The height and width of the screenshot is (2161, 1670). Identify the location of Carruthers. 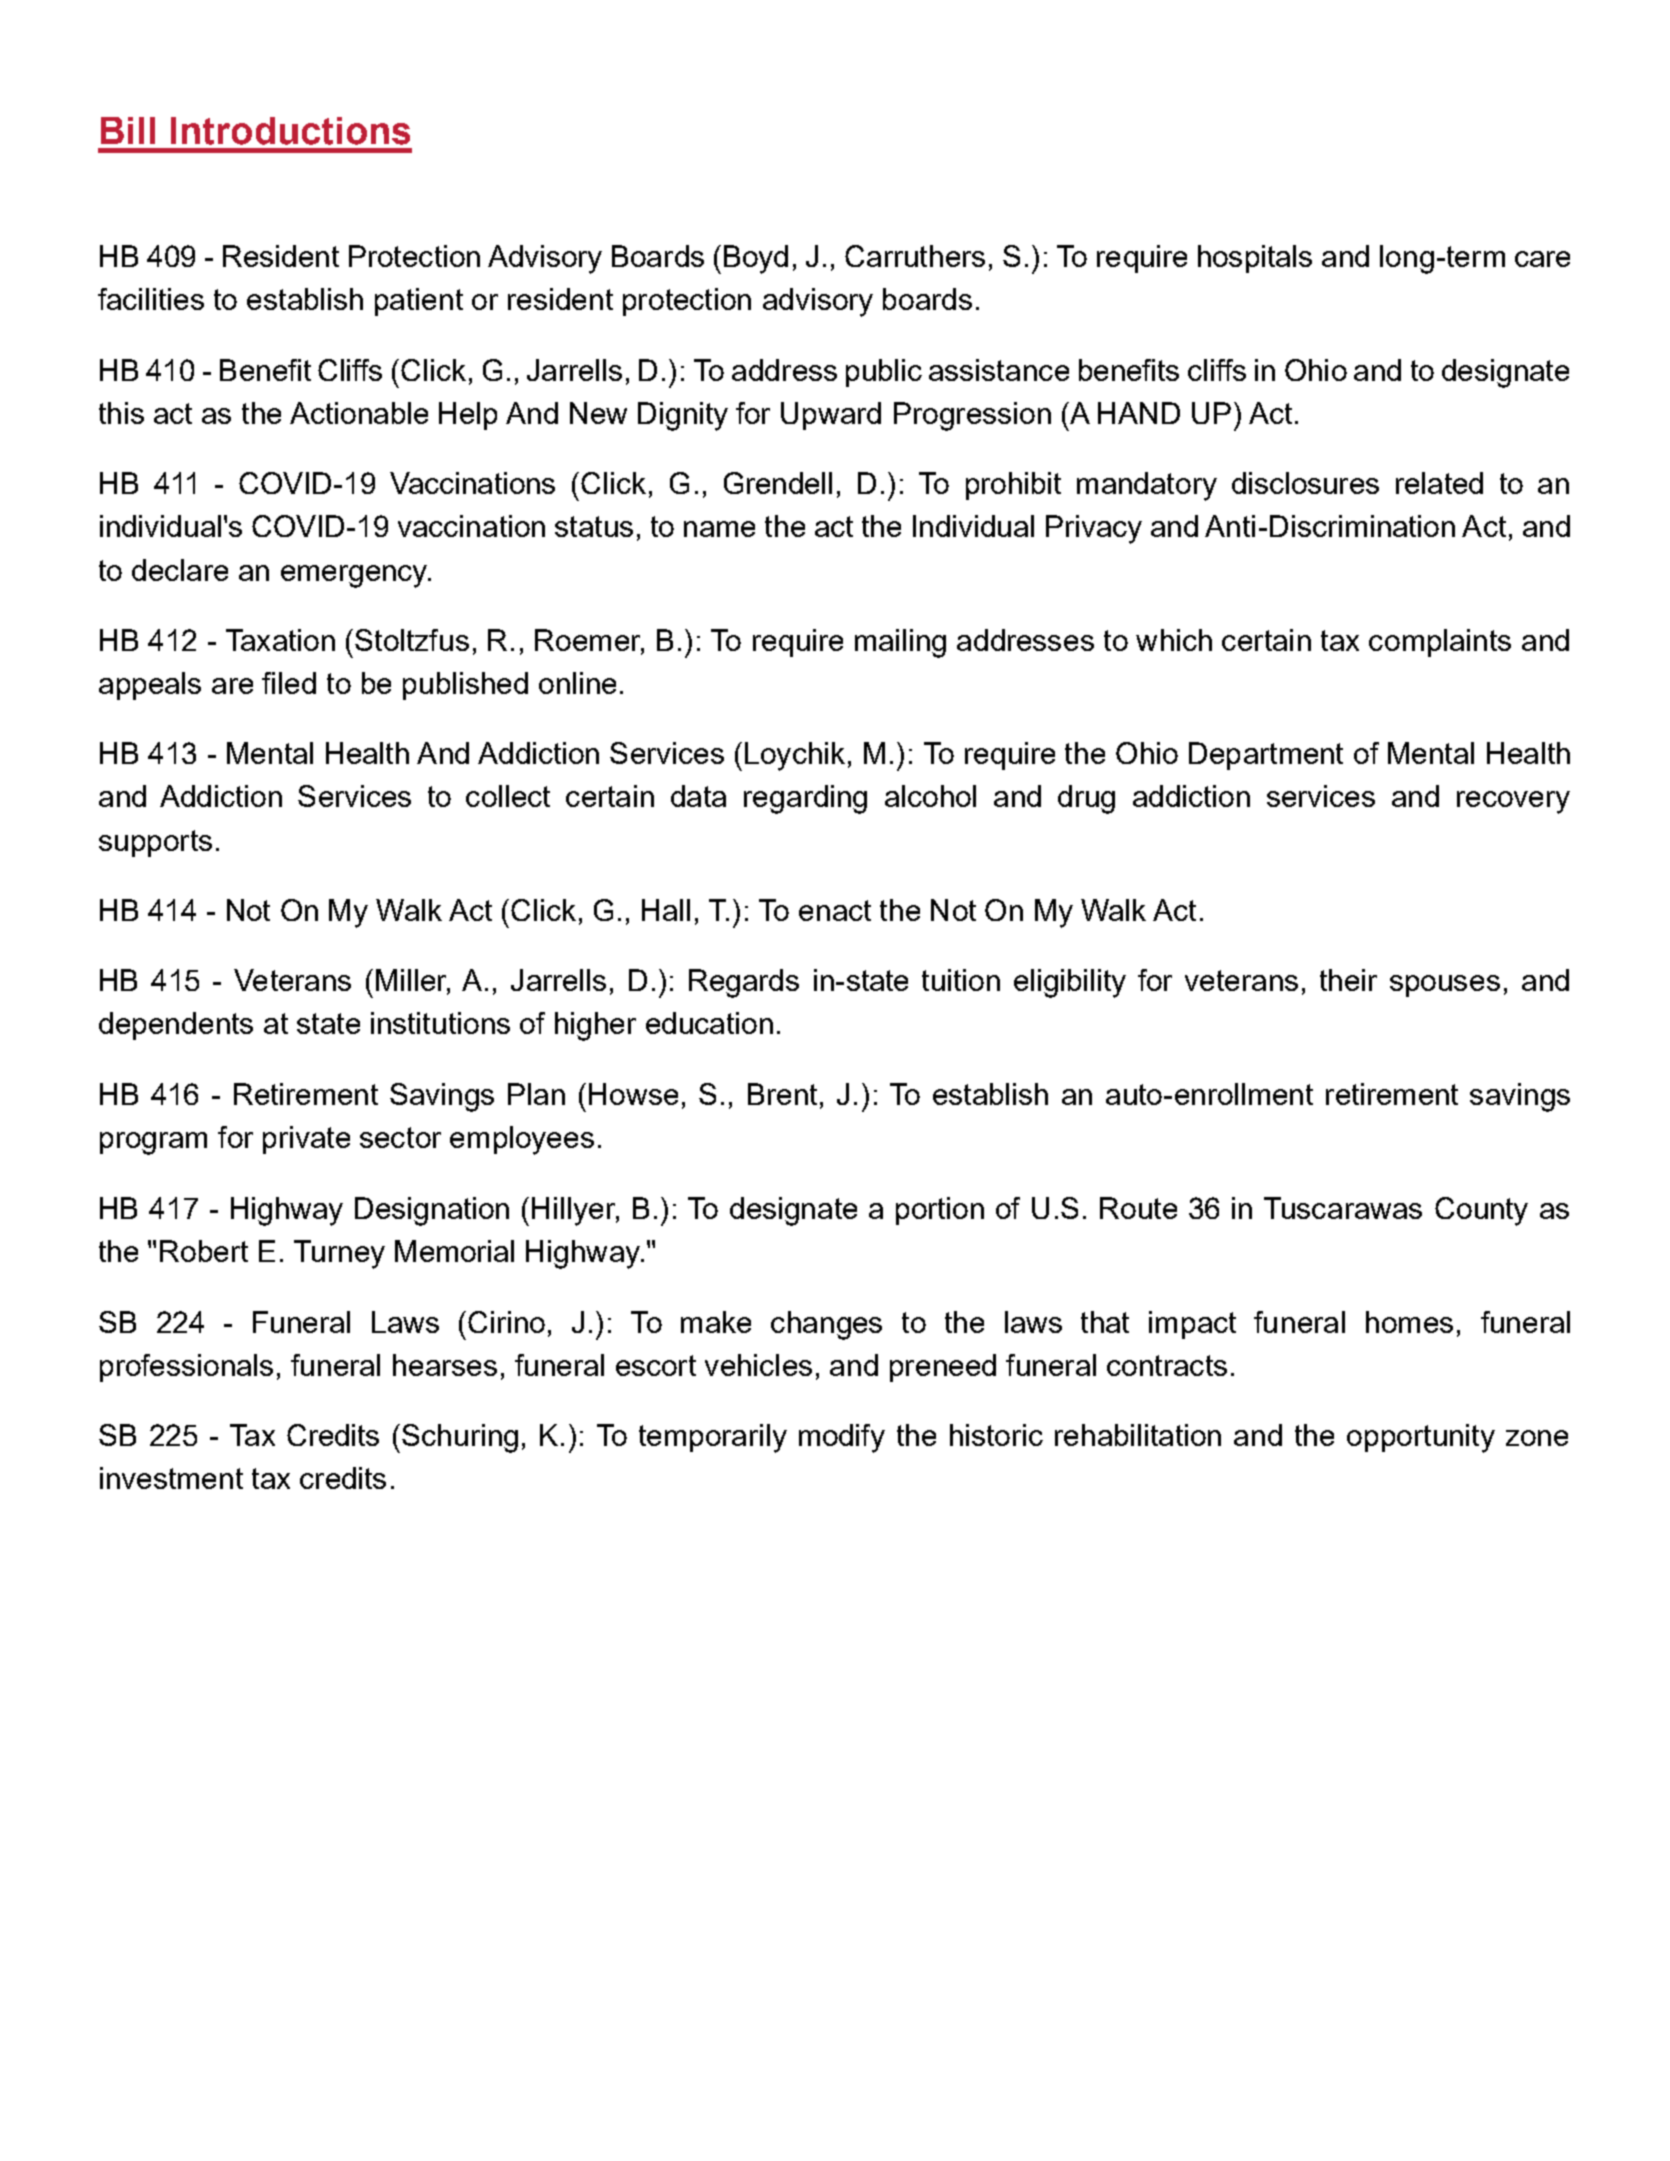
(915, 256).
